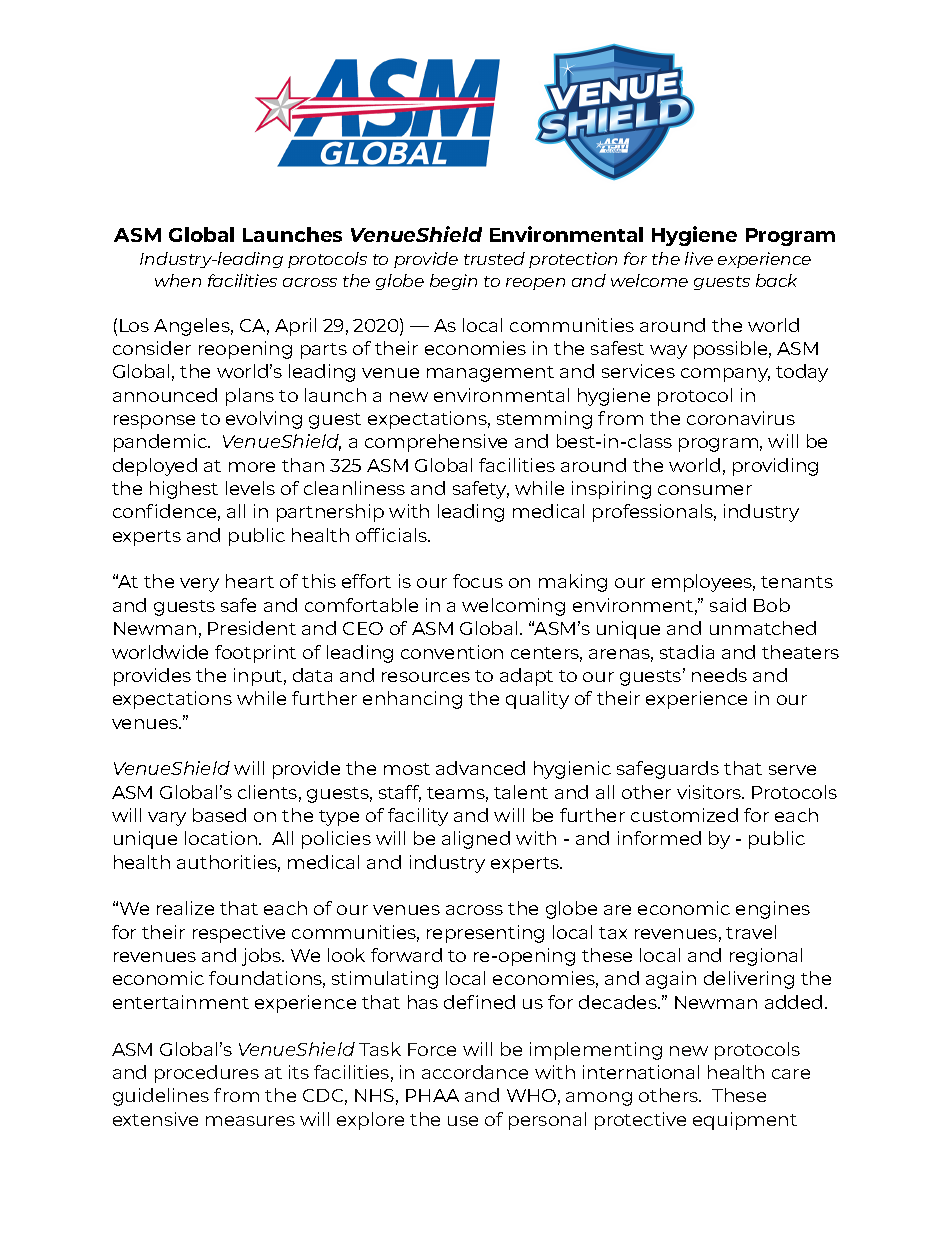 The height and width of the screenshot is (1233, 952). Describe the element at coordinates (184, 490) in the screenshot. I see `highest` at that location.
